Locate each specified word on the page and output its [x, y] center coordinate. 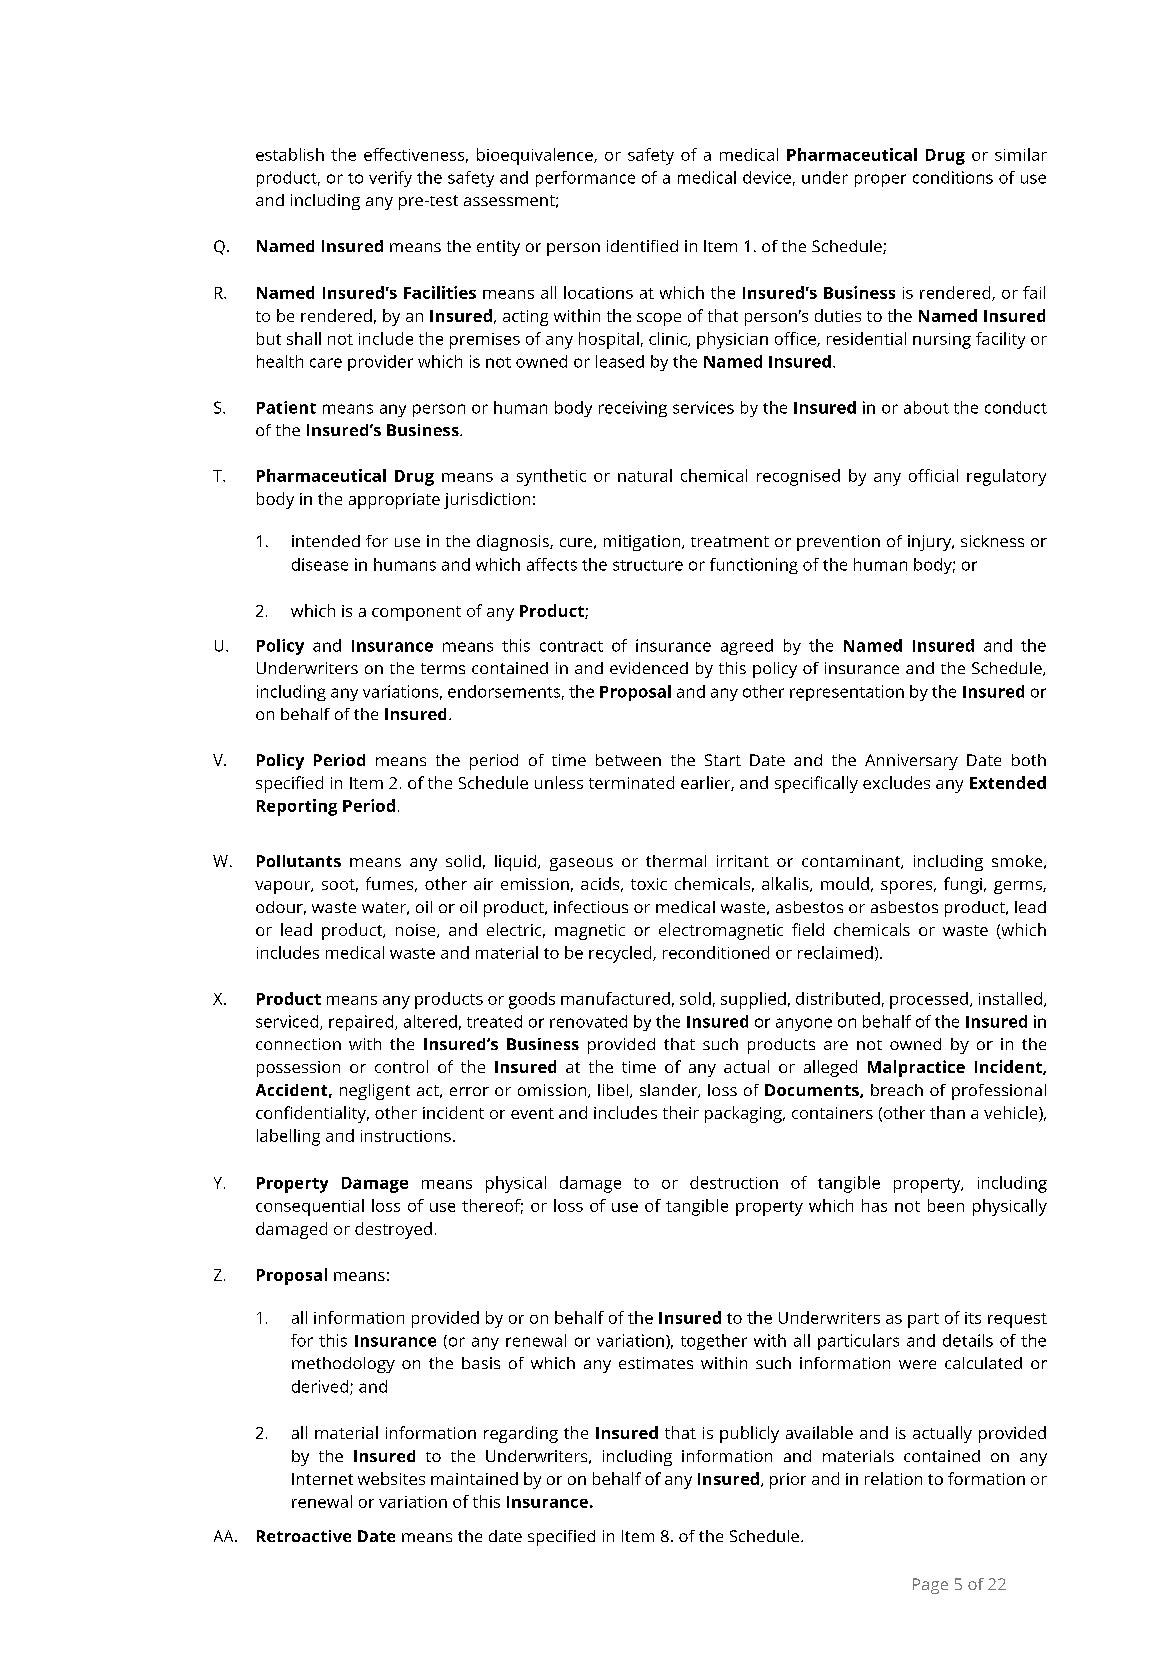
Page [930, 1586]
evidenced [649, 668]
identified [642, 246]
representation [847, 693]
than [947, 1112]
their [681, 1112]
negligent [375, 1092]
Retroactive [304, 1536]
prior [788, 1481]
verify [390, 179]
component [416, 613]
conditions [953, 177]
